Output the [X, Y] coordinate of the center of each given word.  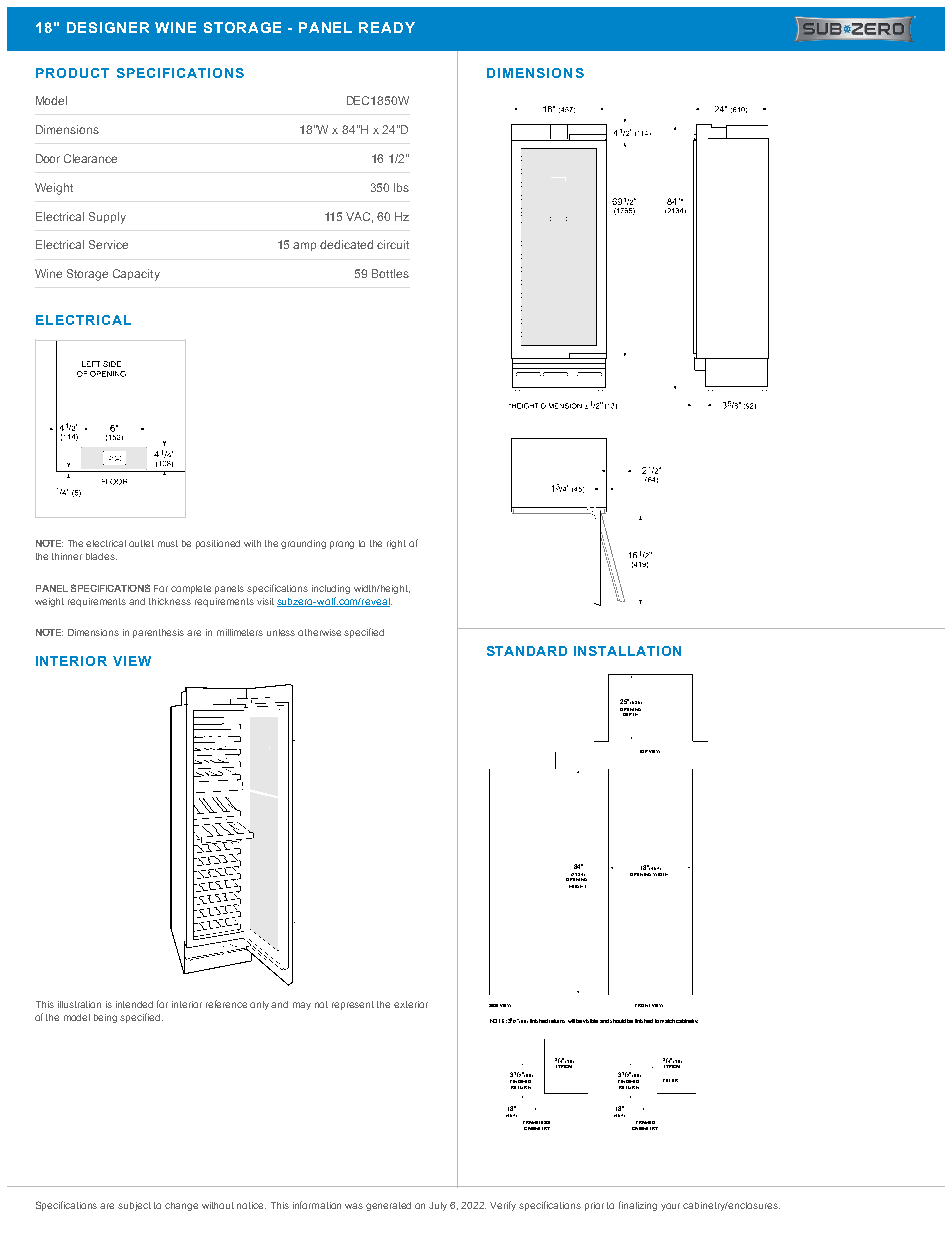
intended [134, 1004]
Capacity [136, 275]
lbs [401, 187]
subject [134, 1206]
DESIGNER [108, 27]
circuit [393, 244]
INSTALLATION [627, 651]
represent [353, 1005]
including [331, 589]
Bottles [390, 273]
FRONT [642, 1005]
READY [387, 27]
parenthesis [158, 633]
